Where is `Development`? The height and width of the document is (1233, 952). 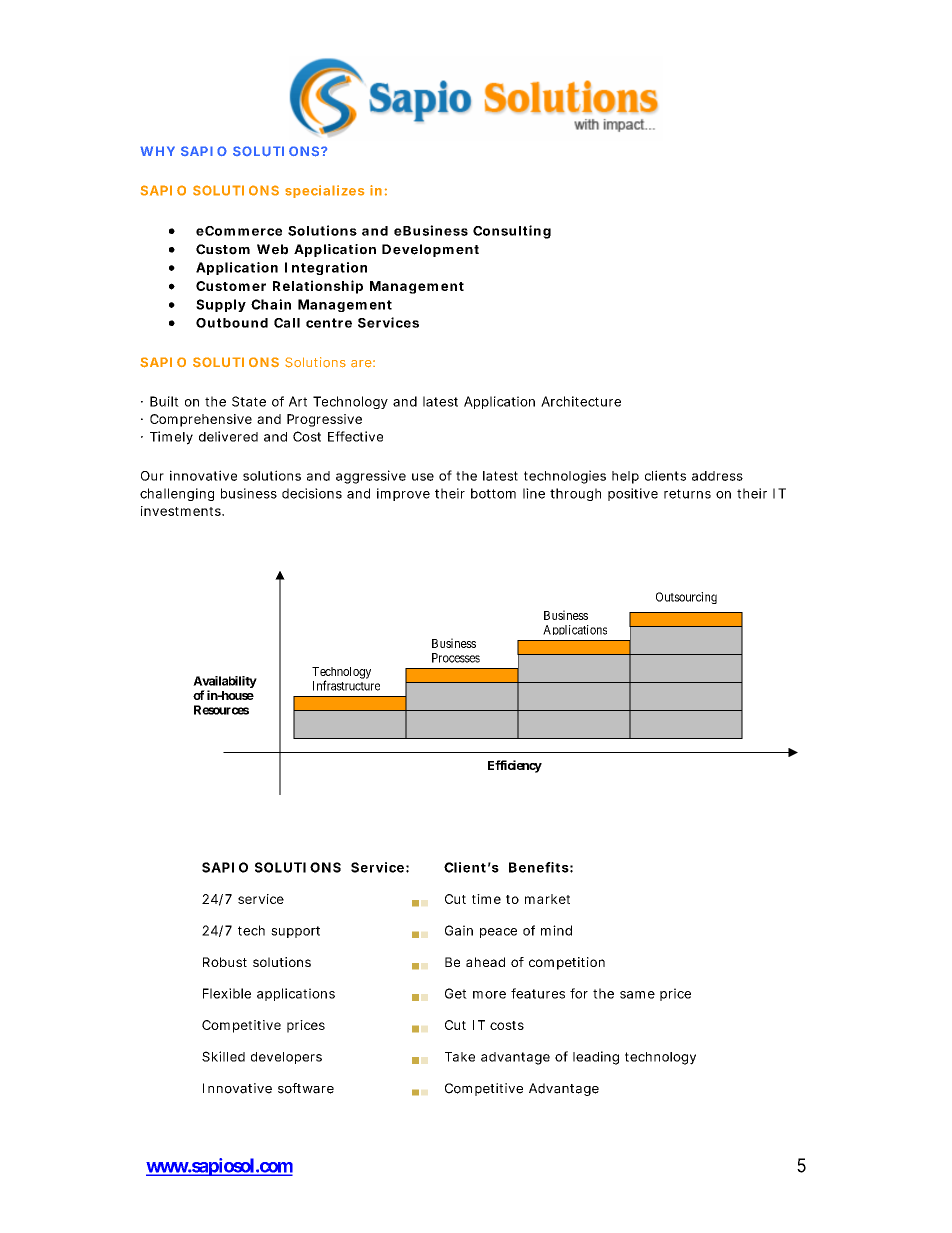 Development is located at coordinates (430, 250).
